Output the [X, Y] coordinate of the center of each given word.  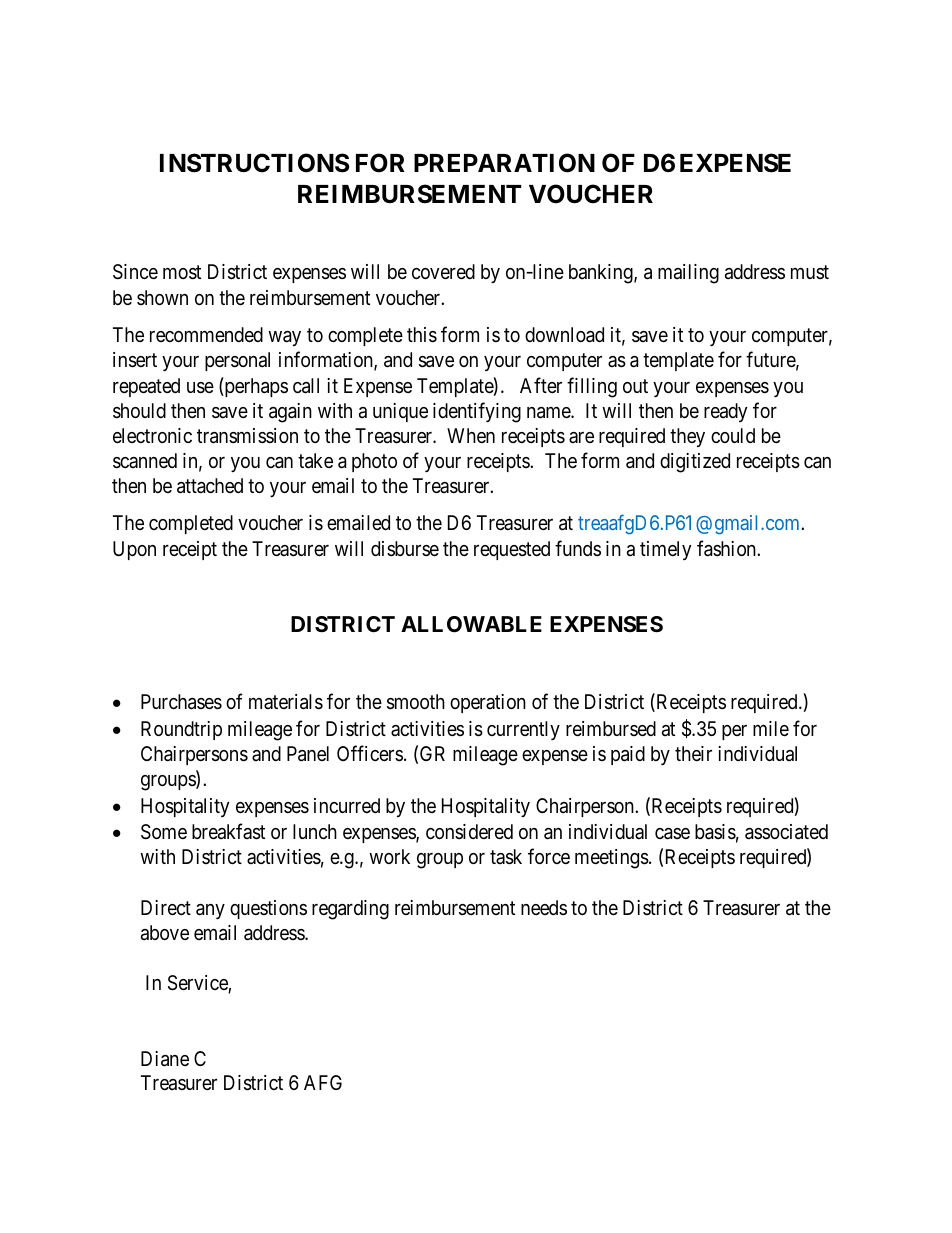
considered [469, 831]
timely [665, 550]
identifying [477, 412]
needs [544, 907]
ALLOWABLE [471, 624]
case [672, 834]
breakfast [228, 831]
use [200, 388]
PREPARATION [504, 163]
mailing [688, 274]
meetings [612, 859]
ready [725, 412]
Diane [165, 1059]
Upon [134, 550]
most [182, 273]
